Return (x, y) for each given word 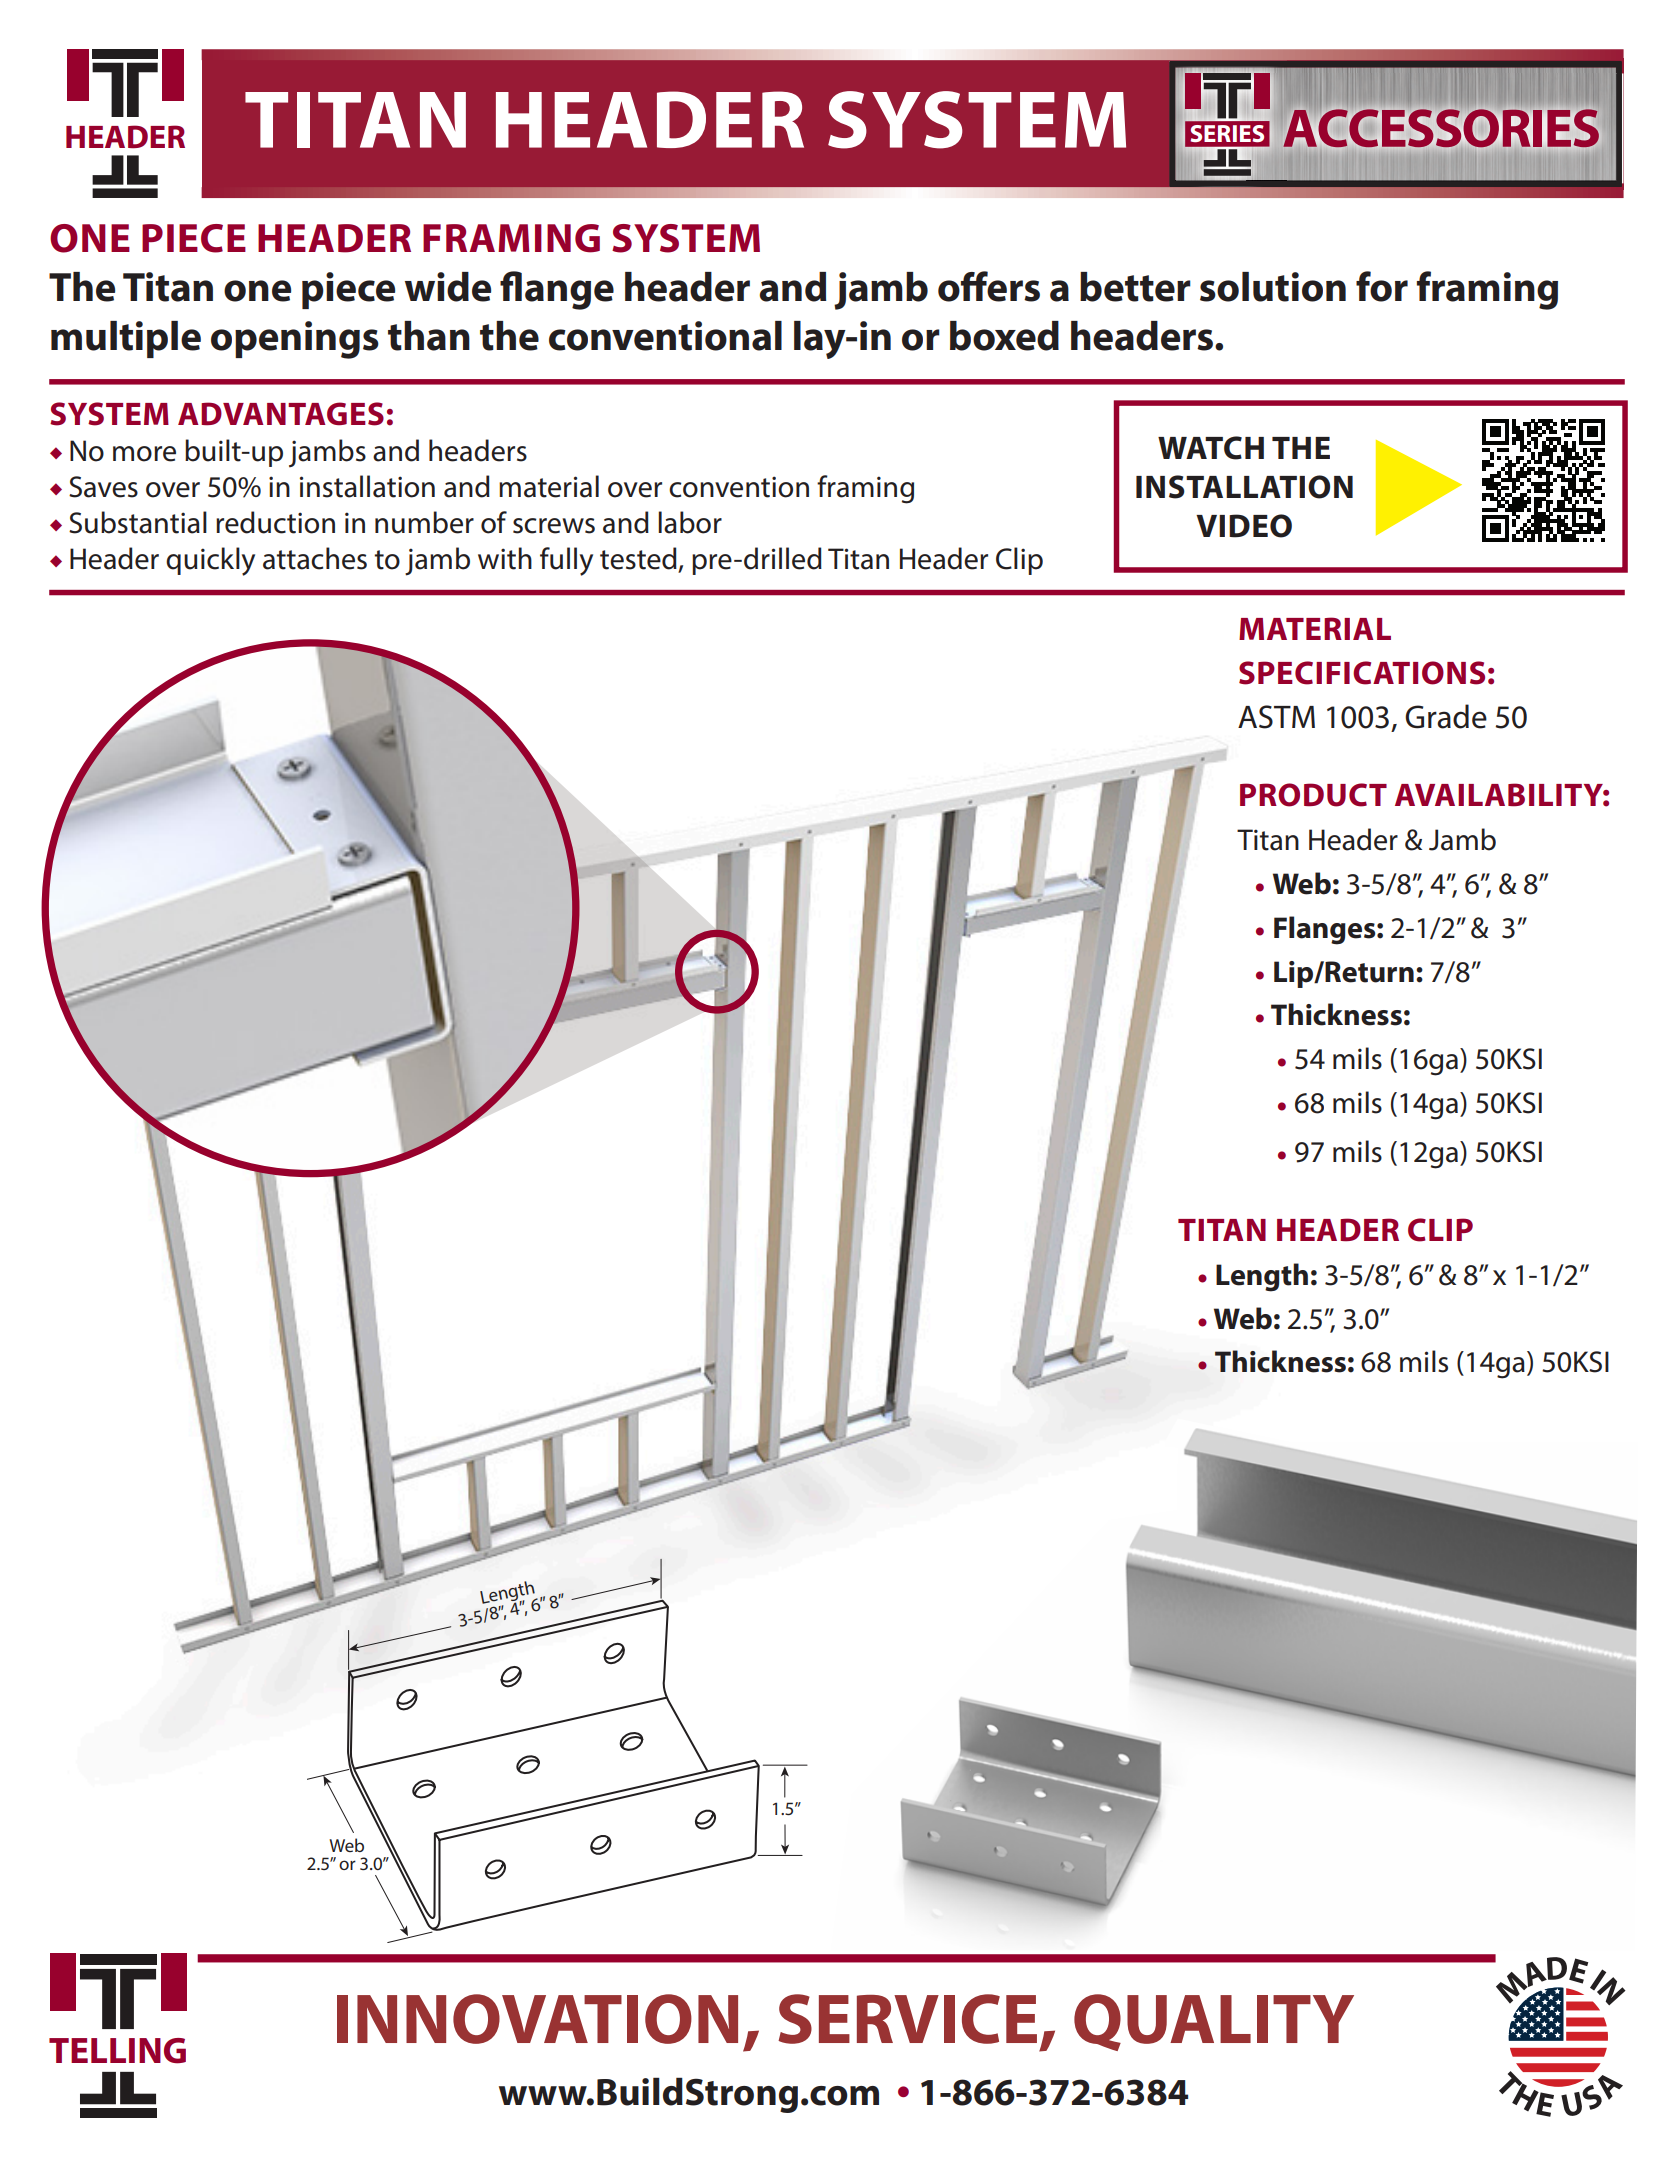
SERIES (1227, 133)
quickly (210, 561)
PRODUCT (1313, 795)
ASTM (1276, 717)
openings (295, 340)
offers (989, 286)
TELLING (117, 2051)
